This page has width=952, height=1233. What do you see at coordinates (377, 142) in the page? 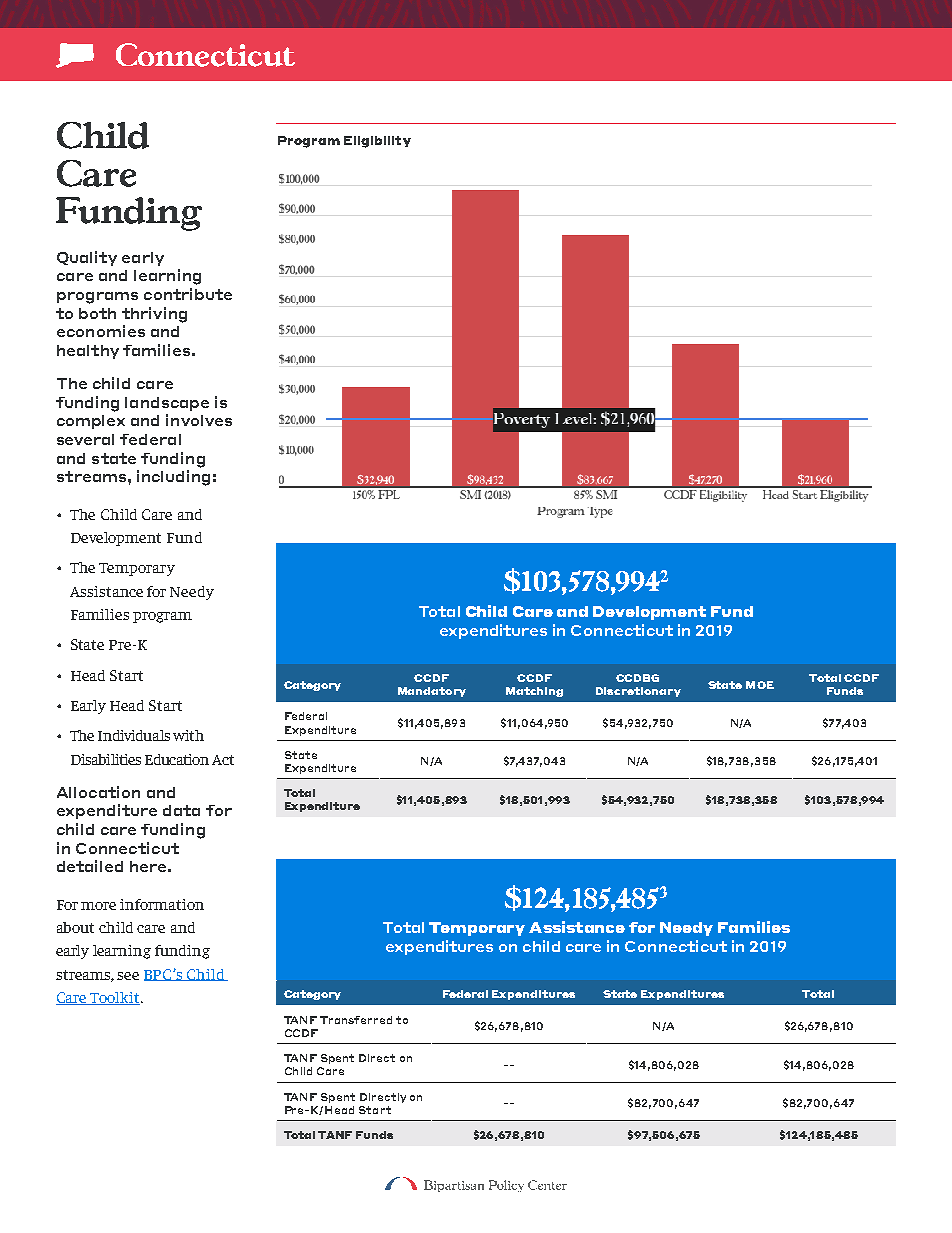
I see `Eligibility` at bounding box center [377, 142].
